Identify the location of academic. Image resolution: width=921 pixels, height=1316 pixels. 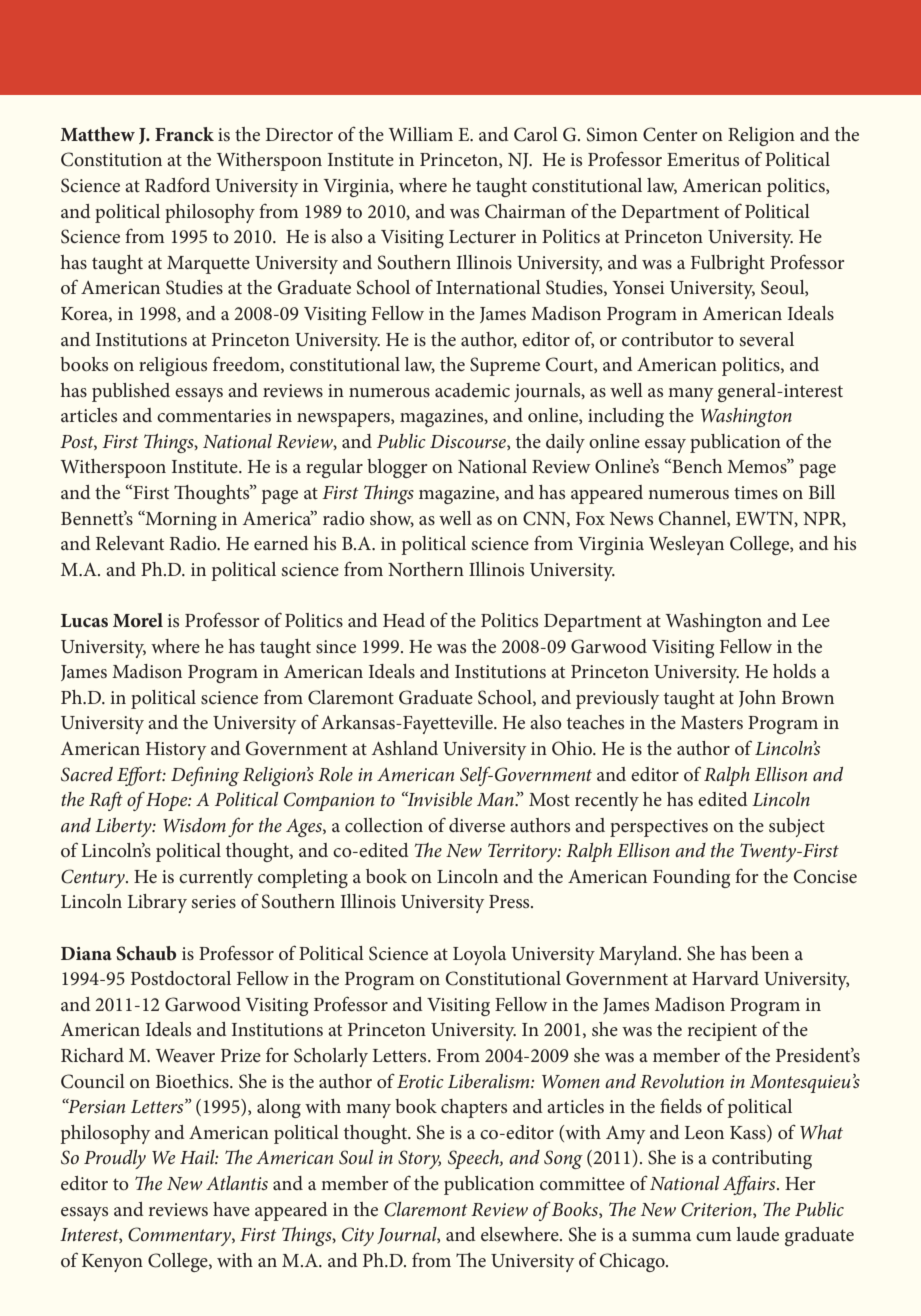
(472, 390).
